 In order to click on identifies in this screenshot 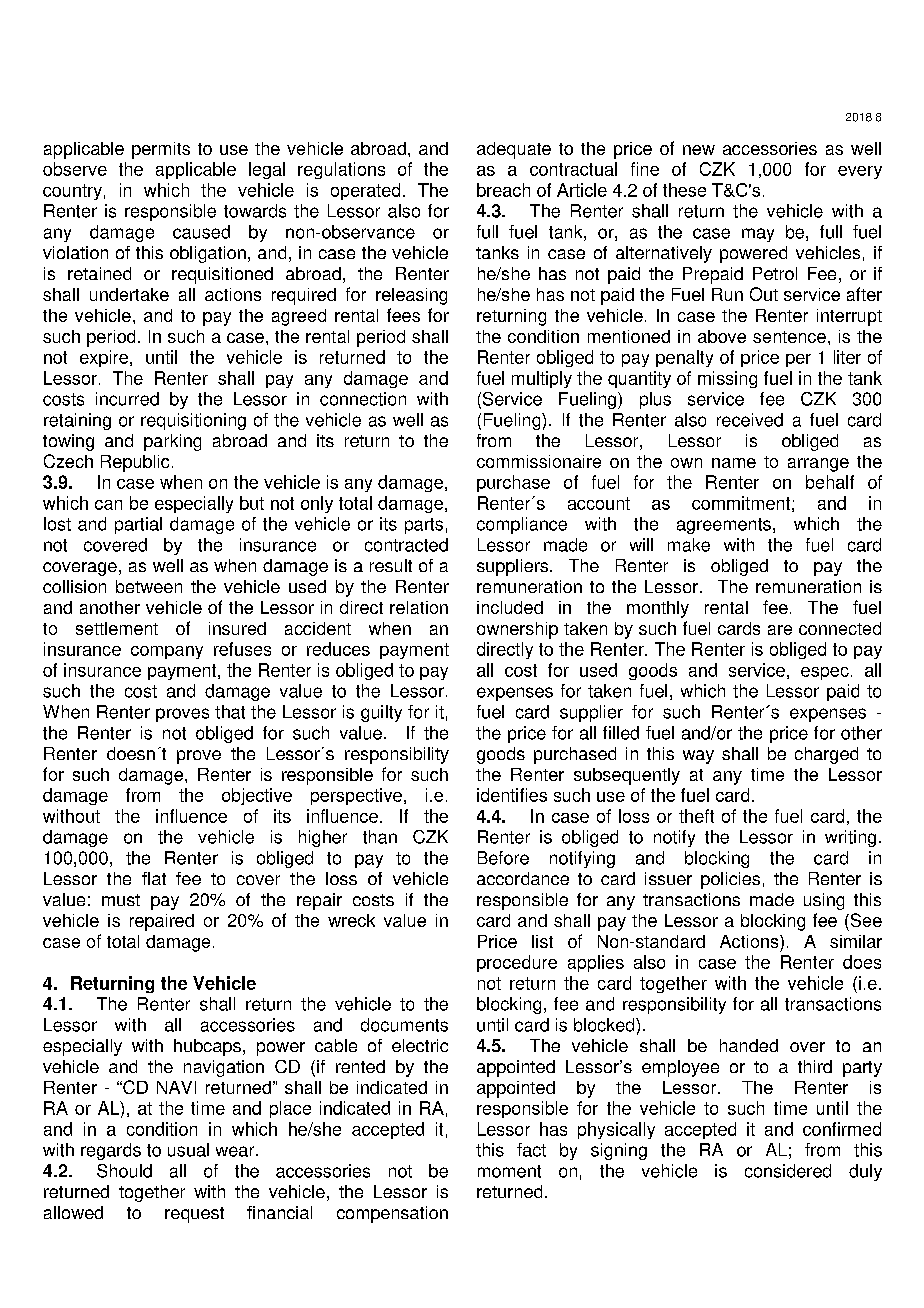, I will do `click(512, 795)`.
